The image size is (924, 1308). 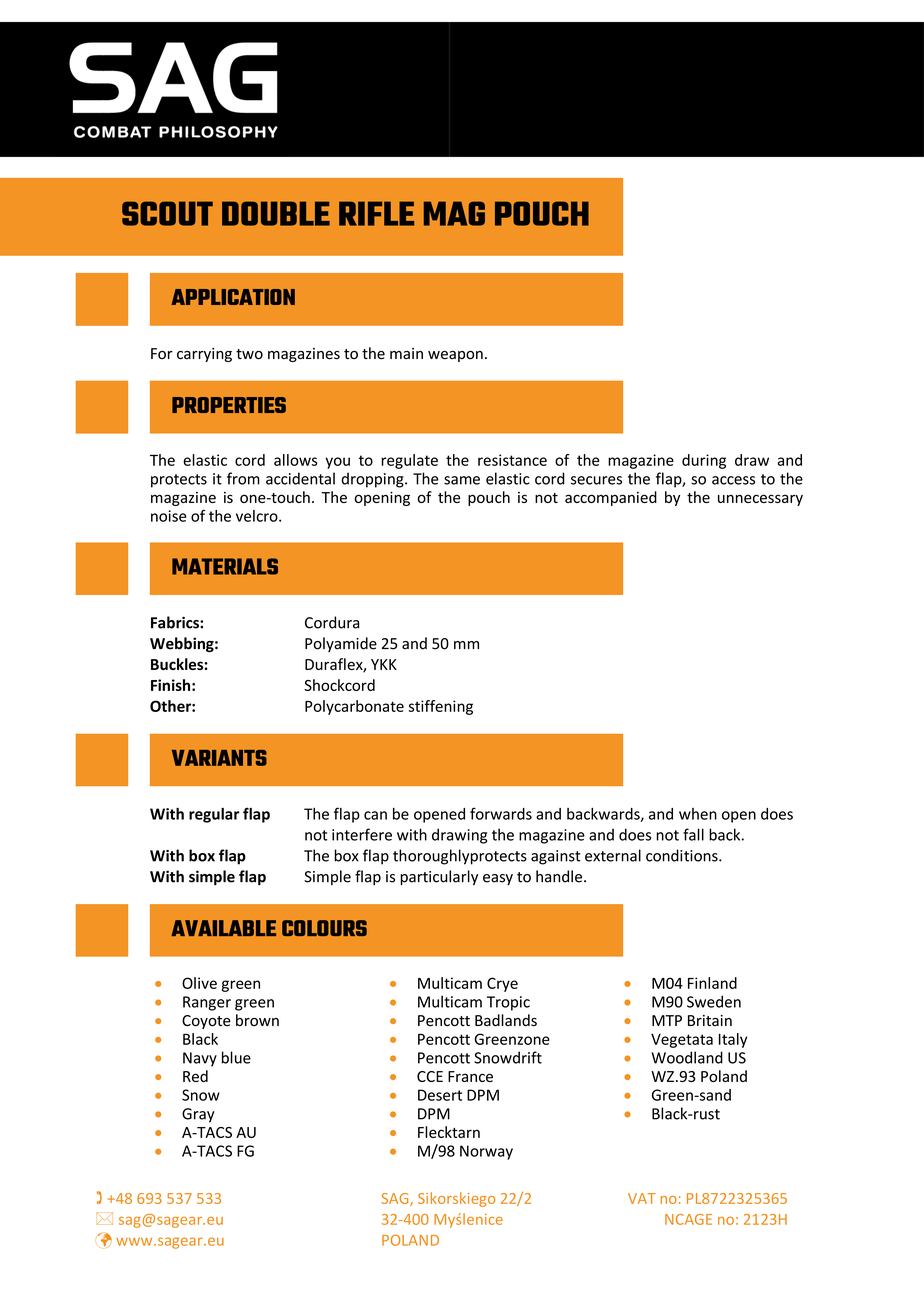 I want to click on VARIANTS, so click(x=219, y=758).
